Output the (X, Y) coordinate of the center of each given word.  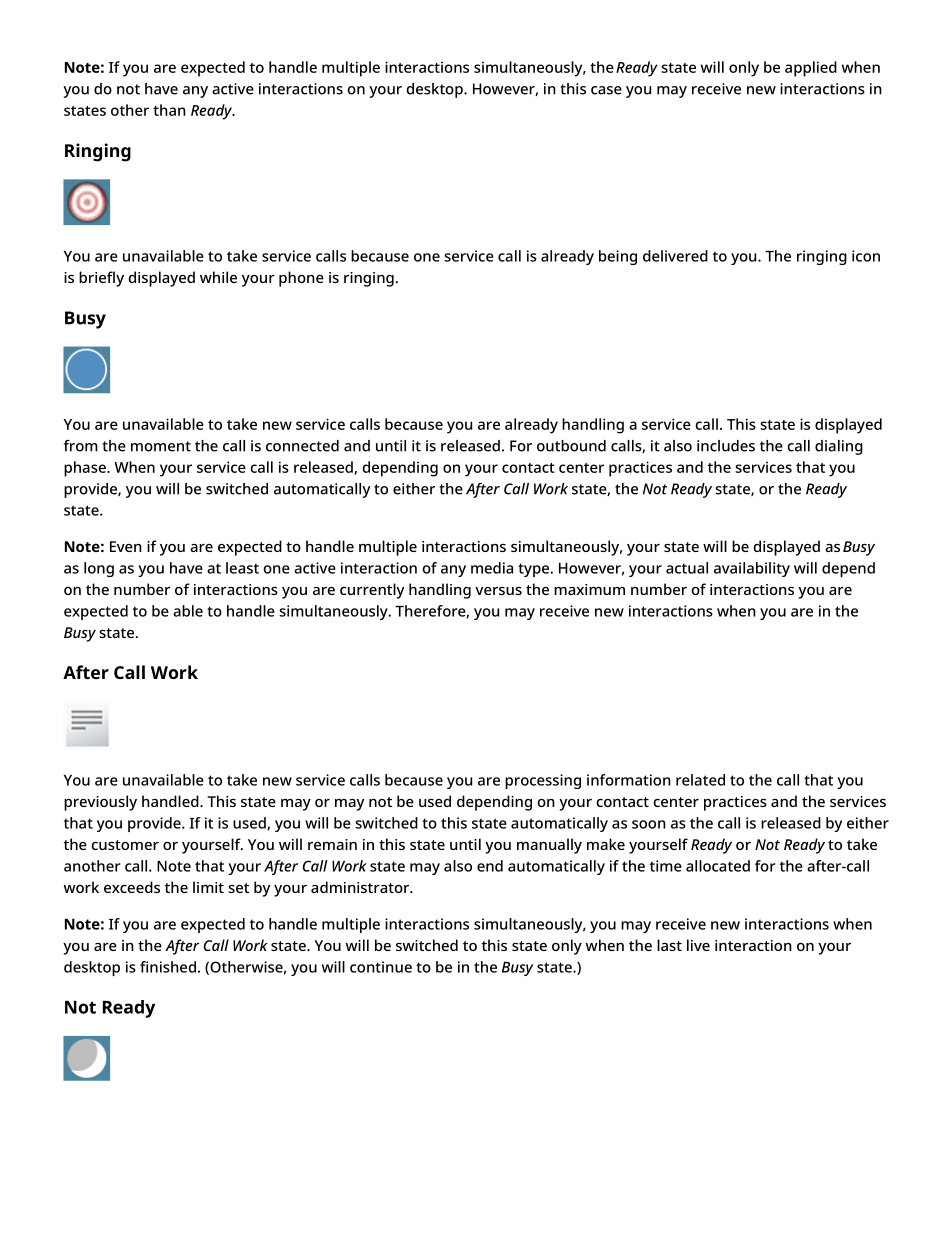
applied (811, 69)
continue (381, 967)
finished (168, 967)
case (606, 90)
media (492, 568)
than (169, 110)
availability (752, 569)
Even (126, 546)
